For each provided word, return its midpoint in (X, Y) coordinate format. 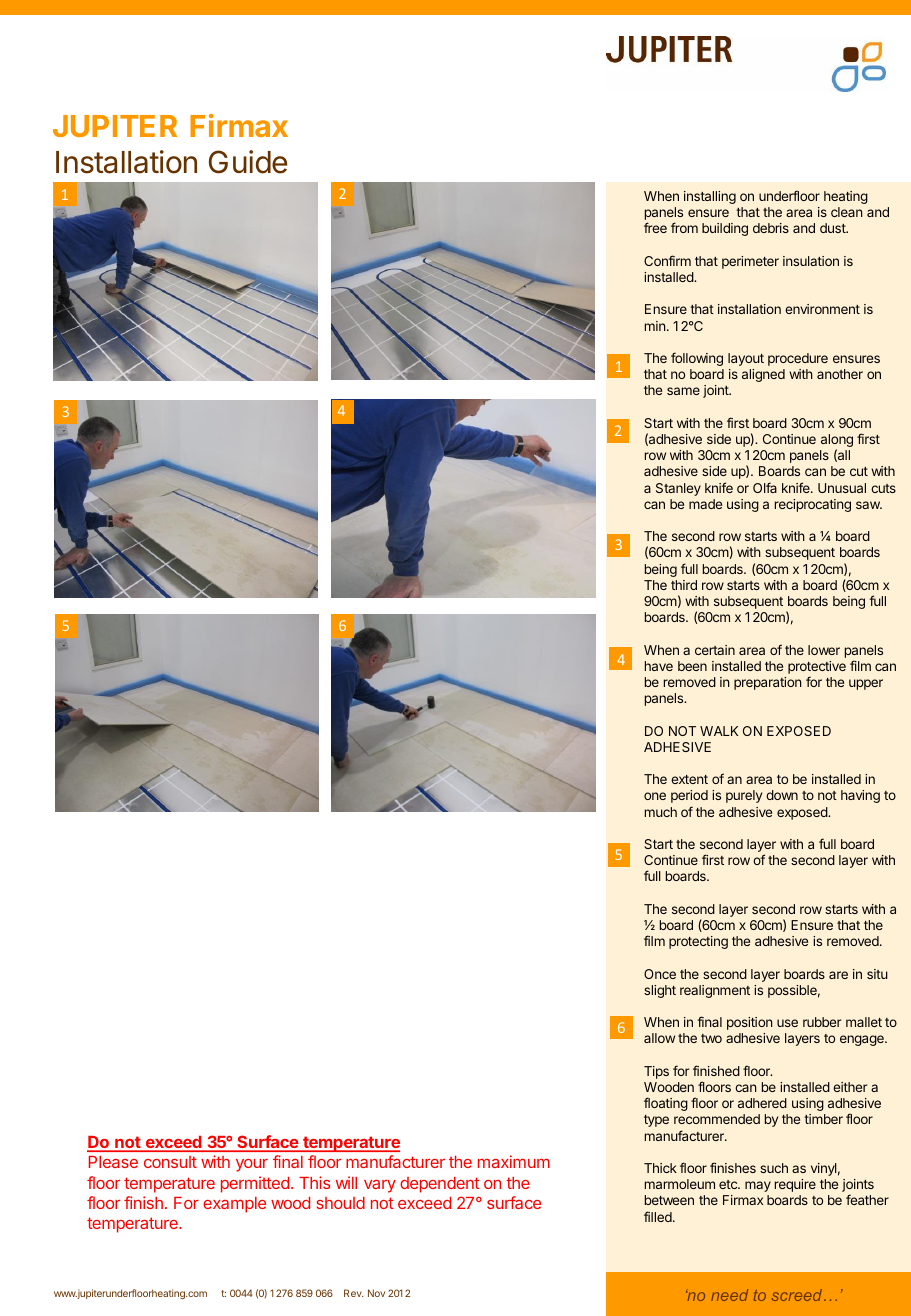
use (787, 1023)
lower (824, 650)
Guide (248, 162)
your (252, 1165)
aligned (763, 375)
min (656, 326)
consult (170, 1162)
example (234, 1205)
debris (771, 228)
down (782, 795)
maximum (514, 1161)
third (684, 585)
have (659, 666)
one (655, 796)
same (683, 391)
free (655, 227)
